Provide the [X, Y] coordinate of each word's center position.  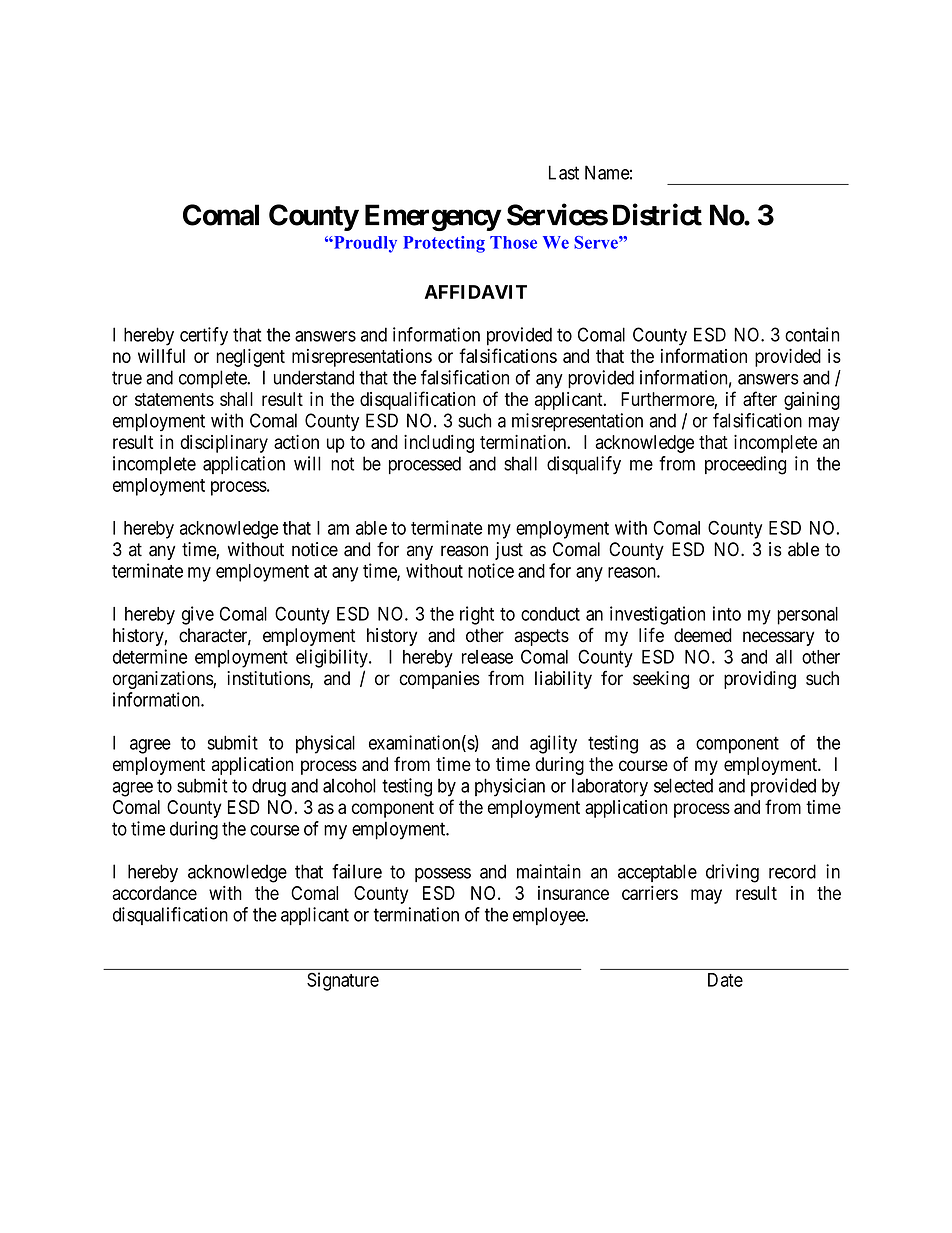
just [509, 551]
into [727, 613]
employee [550, 916]
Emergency [433, 217]
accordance [155, 893]
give [198, 615]
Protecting [444, 244]
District [657, 214]
